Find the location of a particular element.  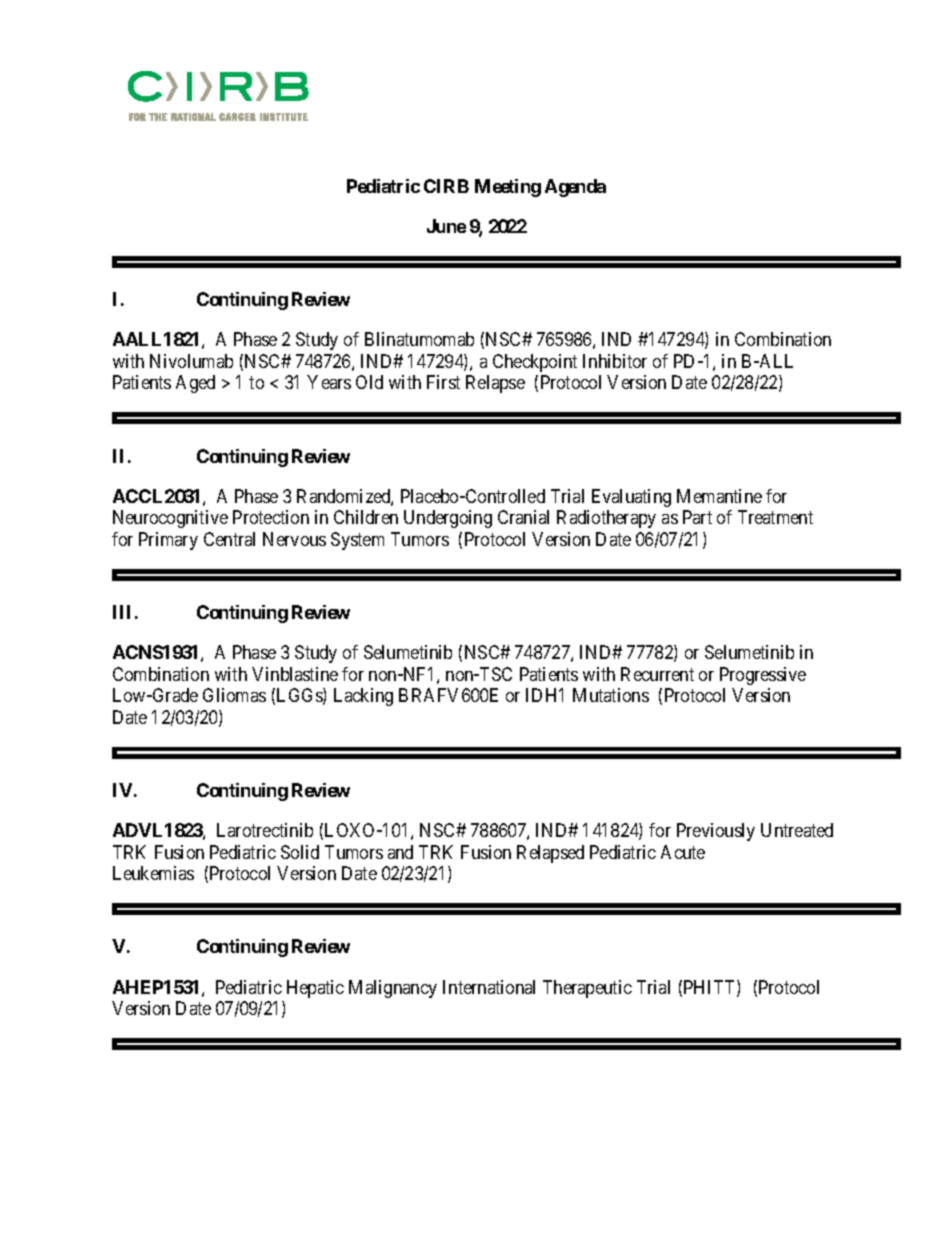

Agenda is located at coordinates (575, 188).
